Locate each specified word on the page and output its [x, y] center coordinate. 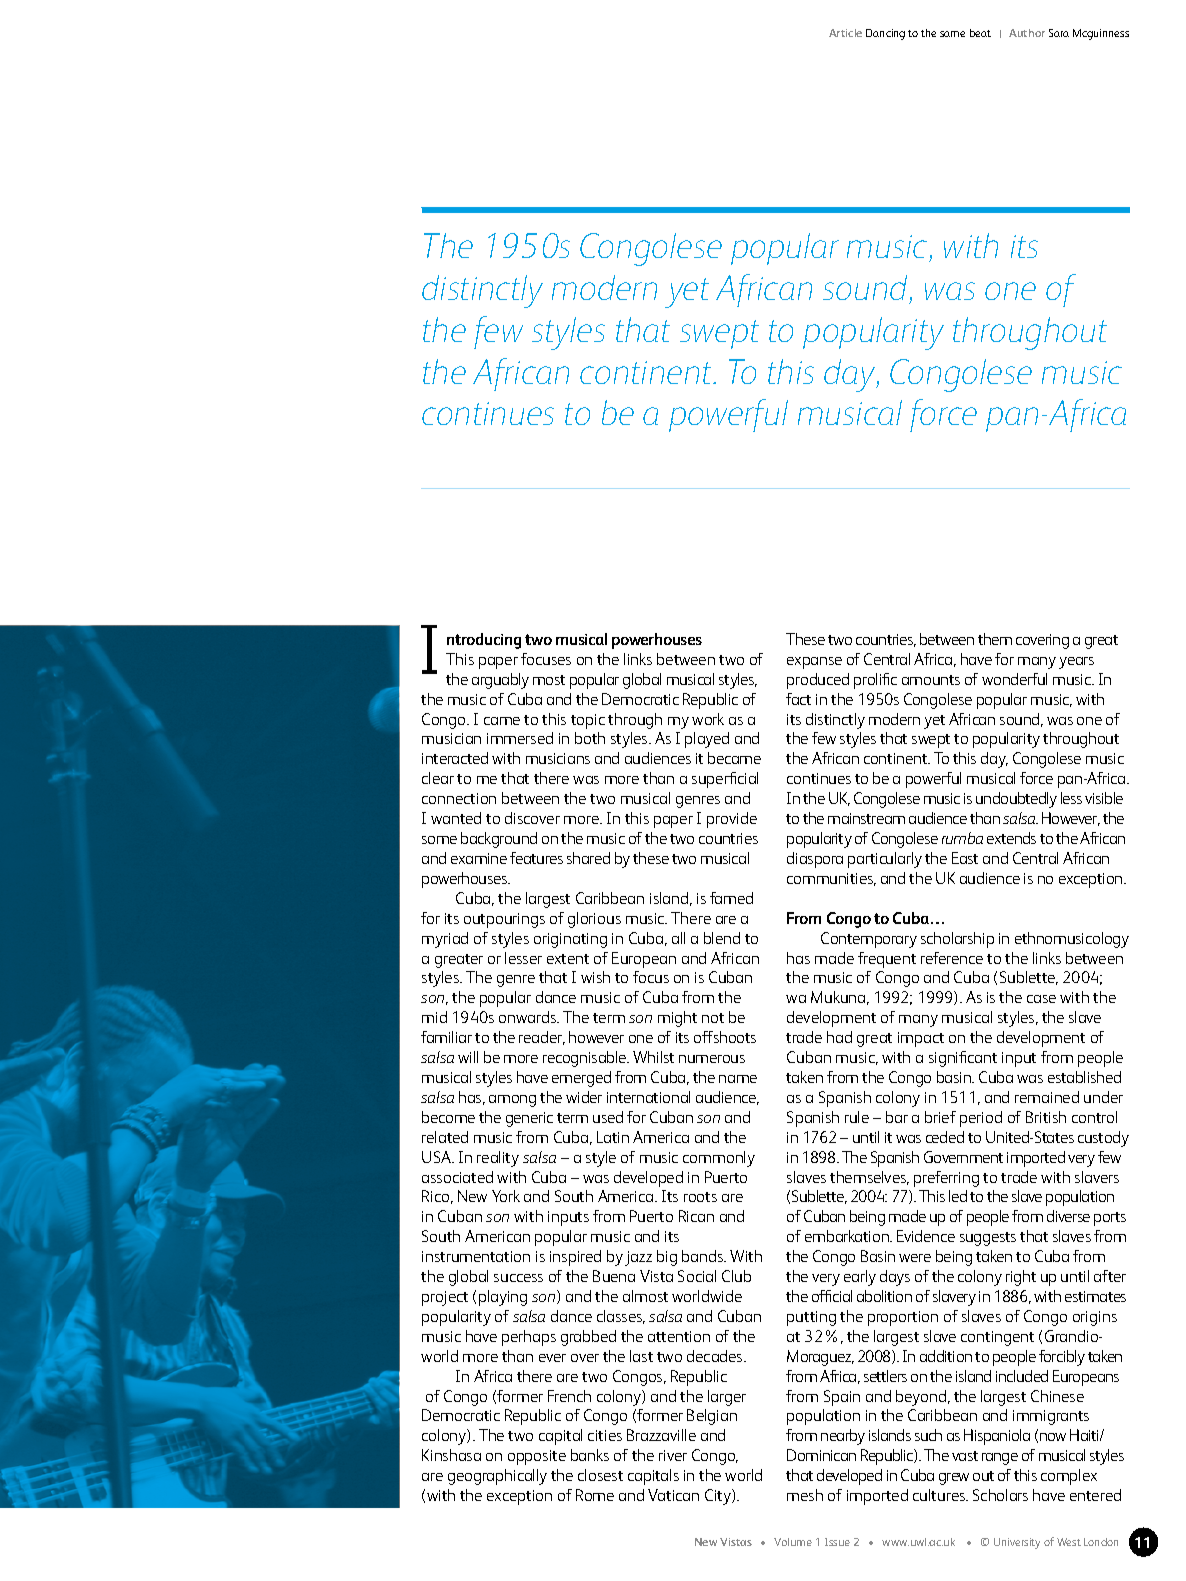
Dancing [885, 34]
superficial [725, 780]
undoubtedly [1016, 800]
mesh [805, 1495]
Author [1027, 33]
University [1017, 1543]
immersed [520, 738]
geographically [497, 1477]
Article [845, 33]
